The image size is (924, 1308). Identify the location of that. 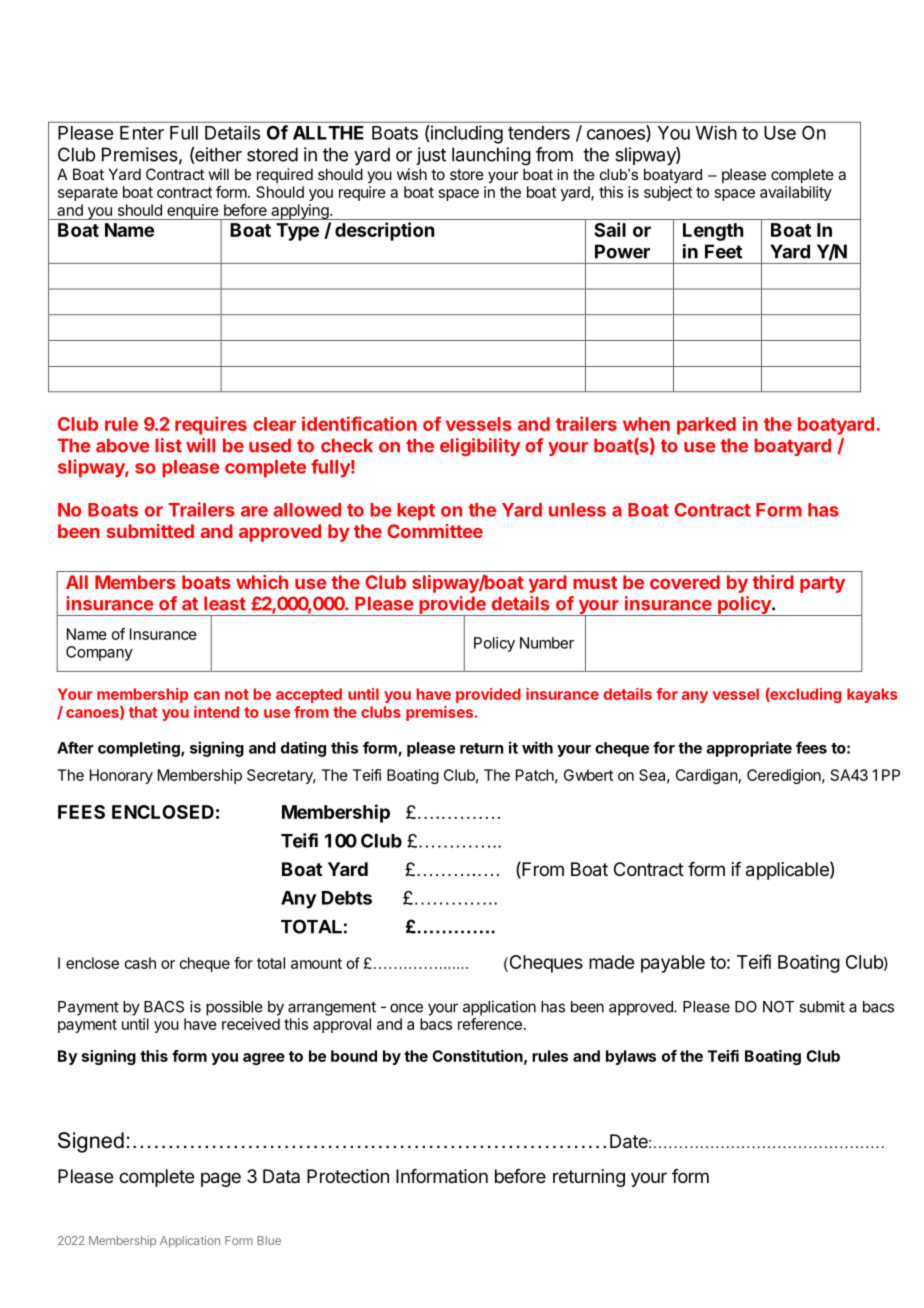
(143, 712).
